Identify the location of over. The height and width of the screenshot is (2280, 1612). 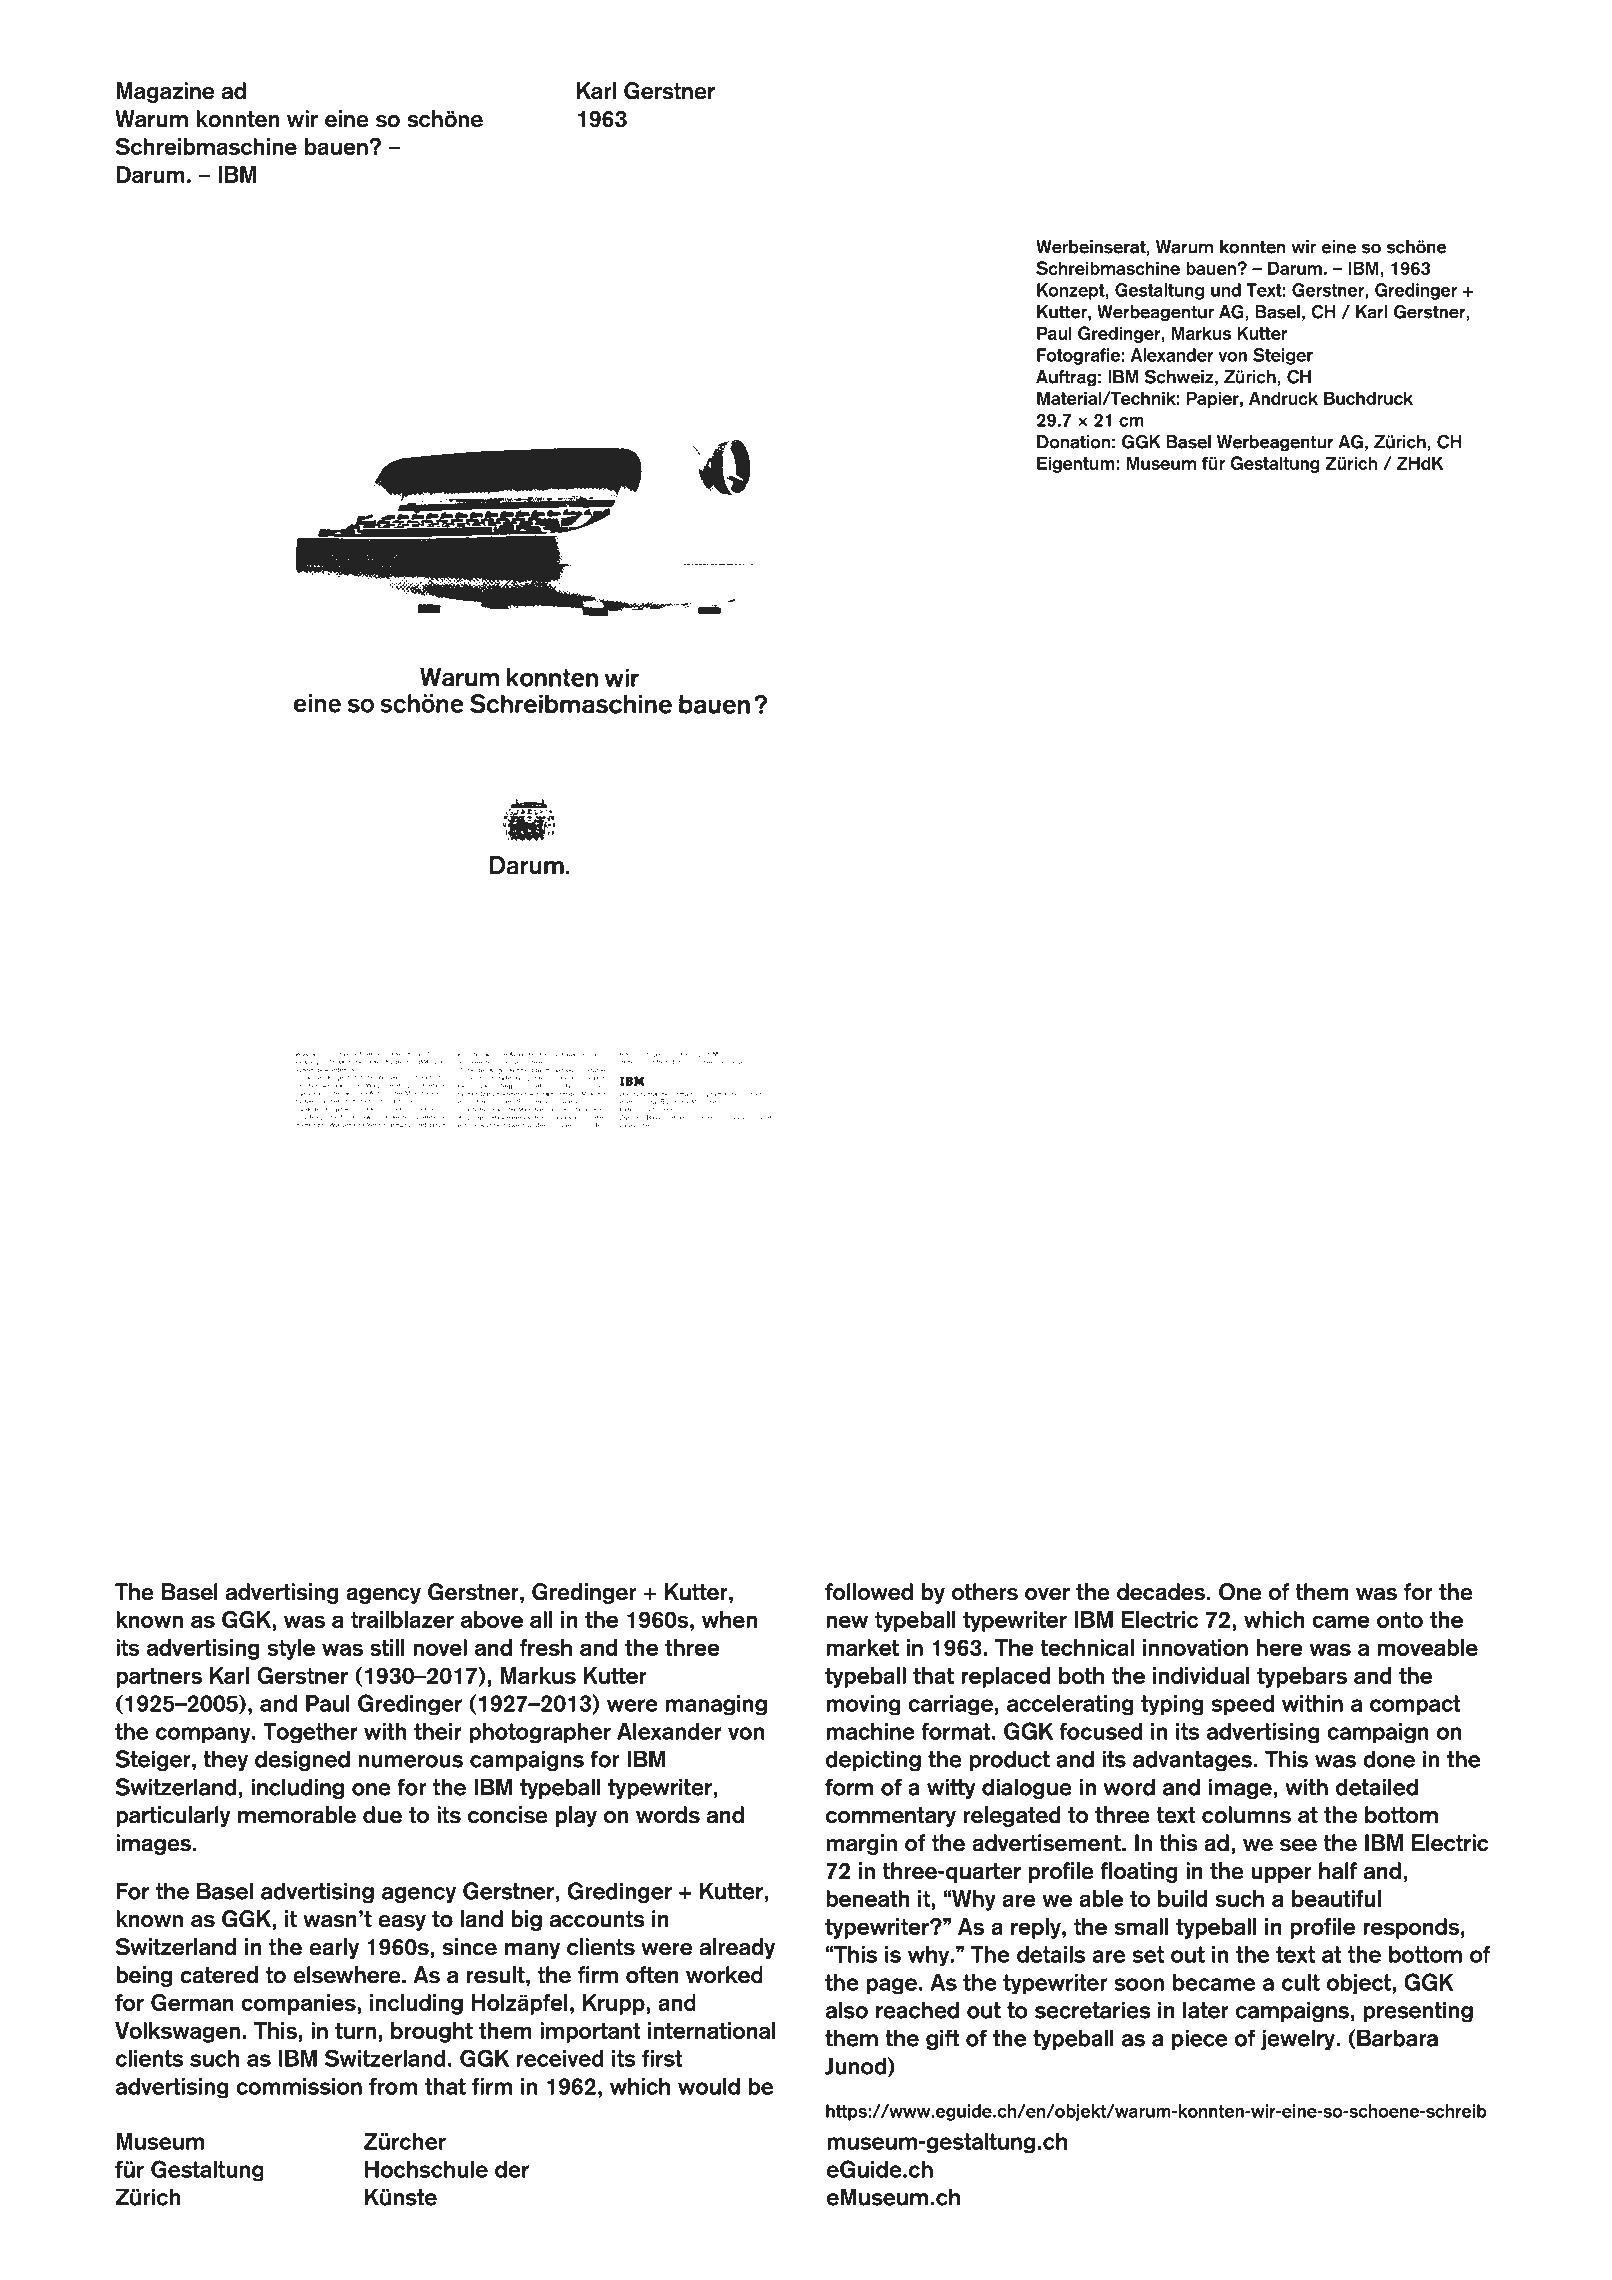
(1047, 1594).
